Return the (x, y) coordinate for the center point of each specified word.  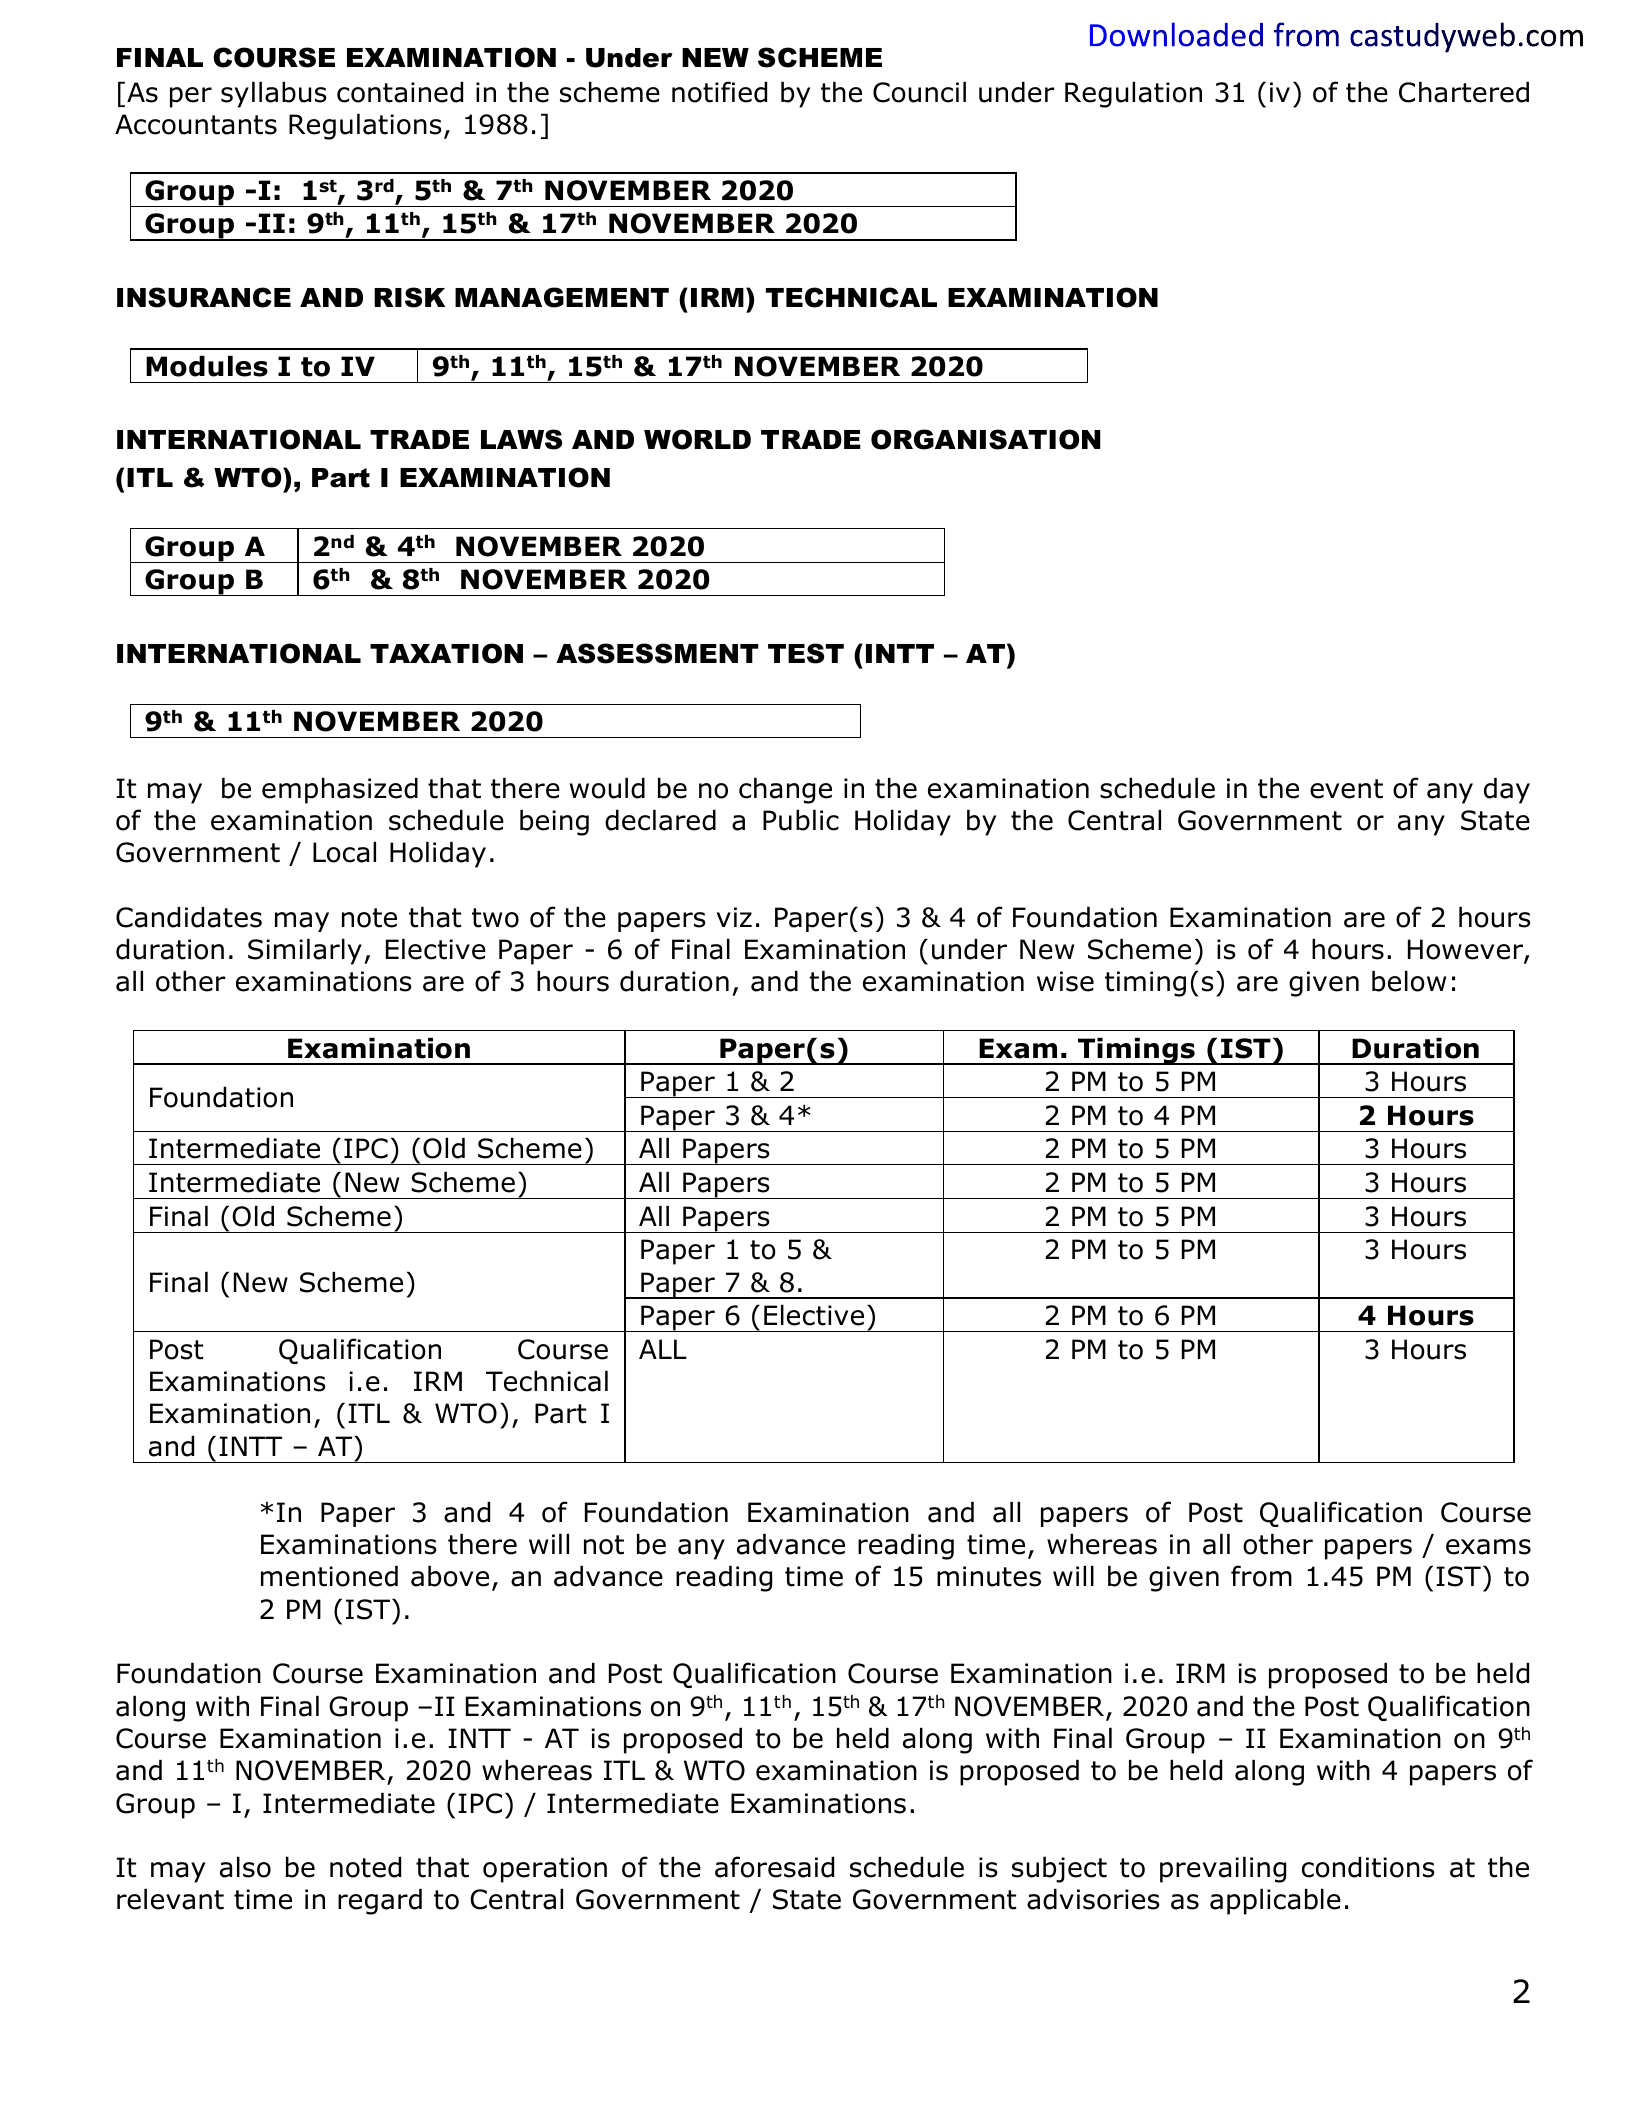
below (1409, 981)
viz (734, 917)
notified (719, 92)
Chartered (1464, 92)
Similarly (305, 952)
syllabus (274, 95)
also (245, 1867)
